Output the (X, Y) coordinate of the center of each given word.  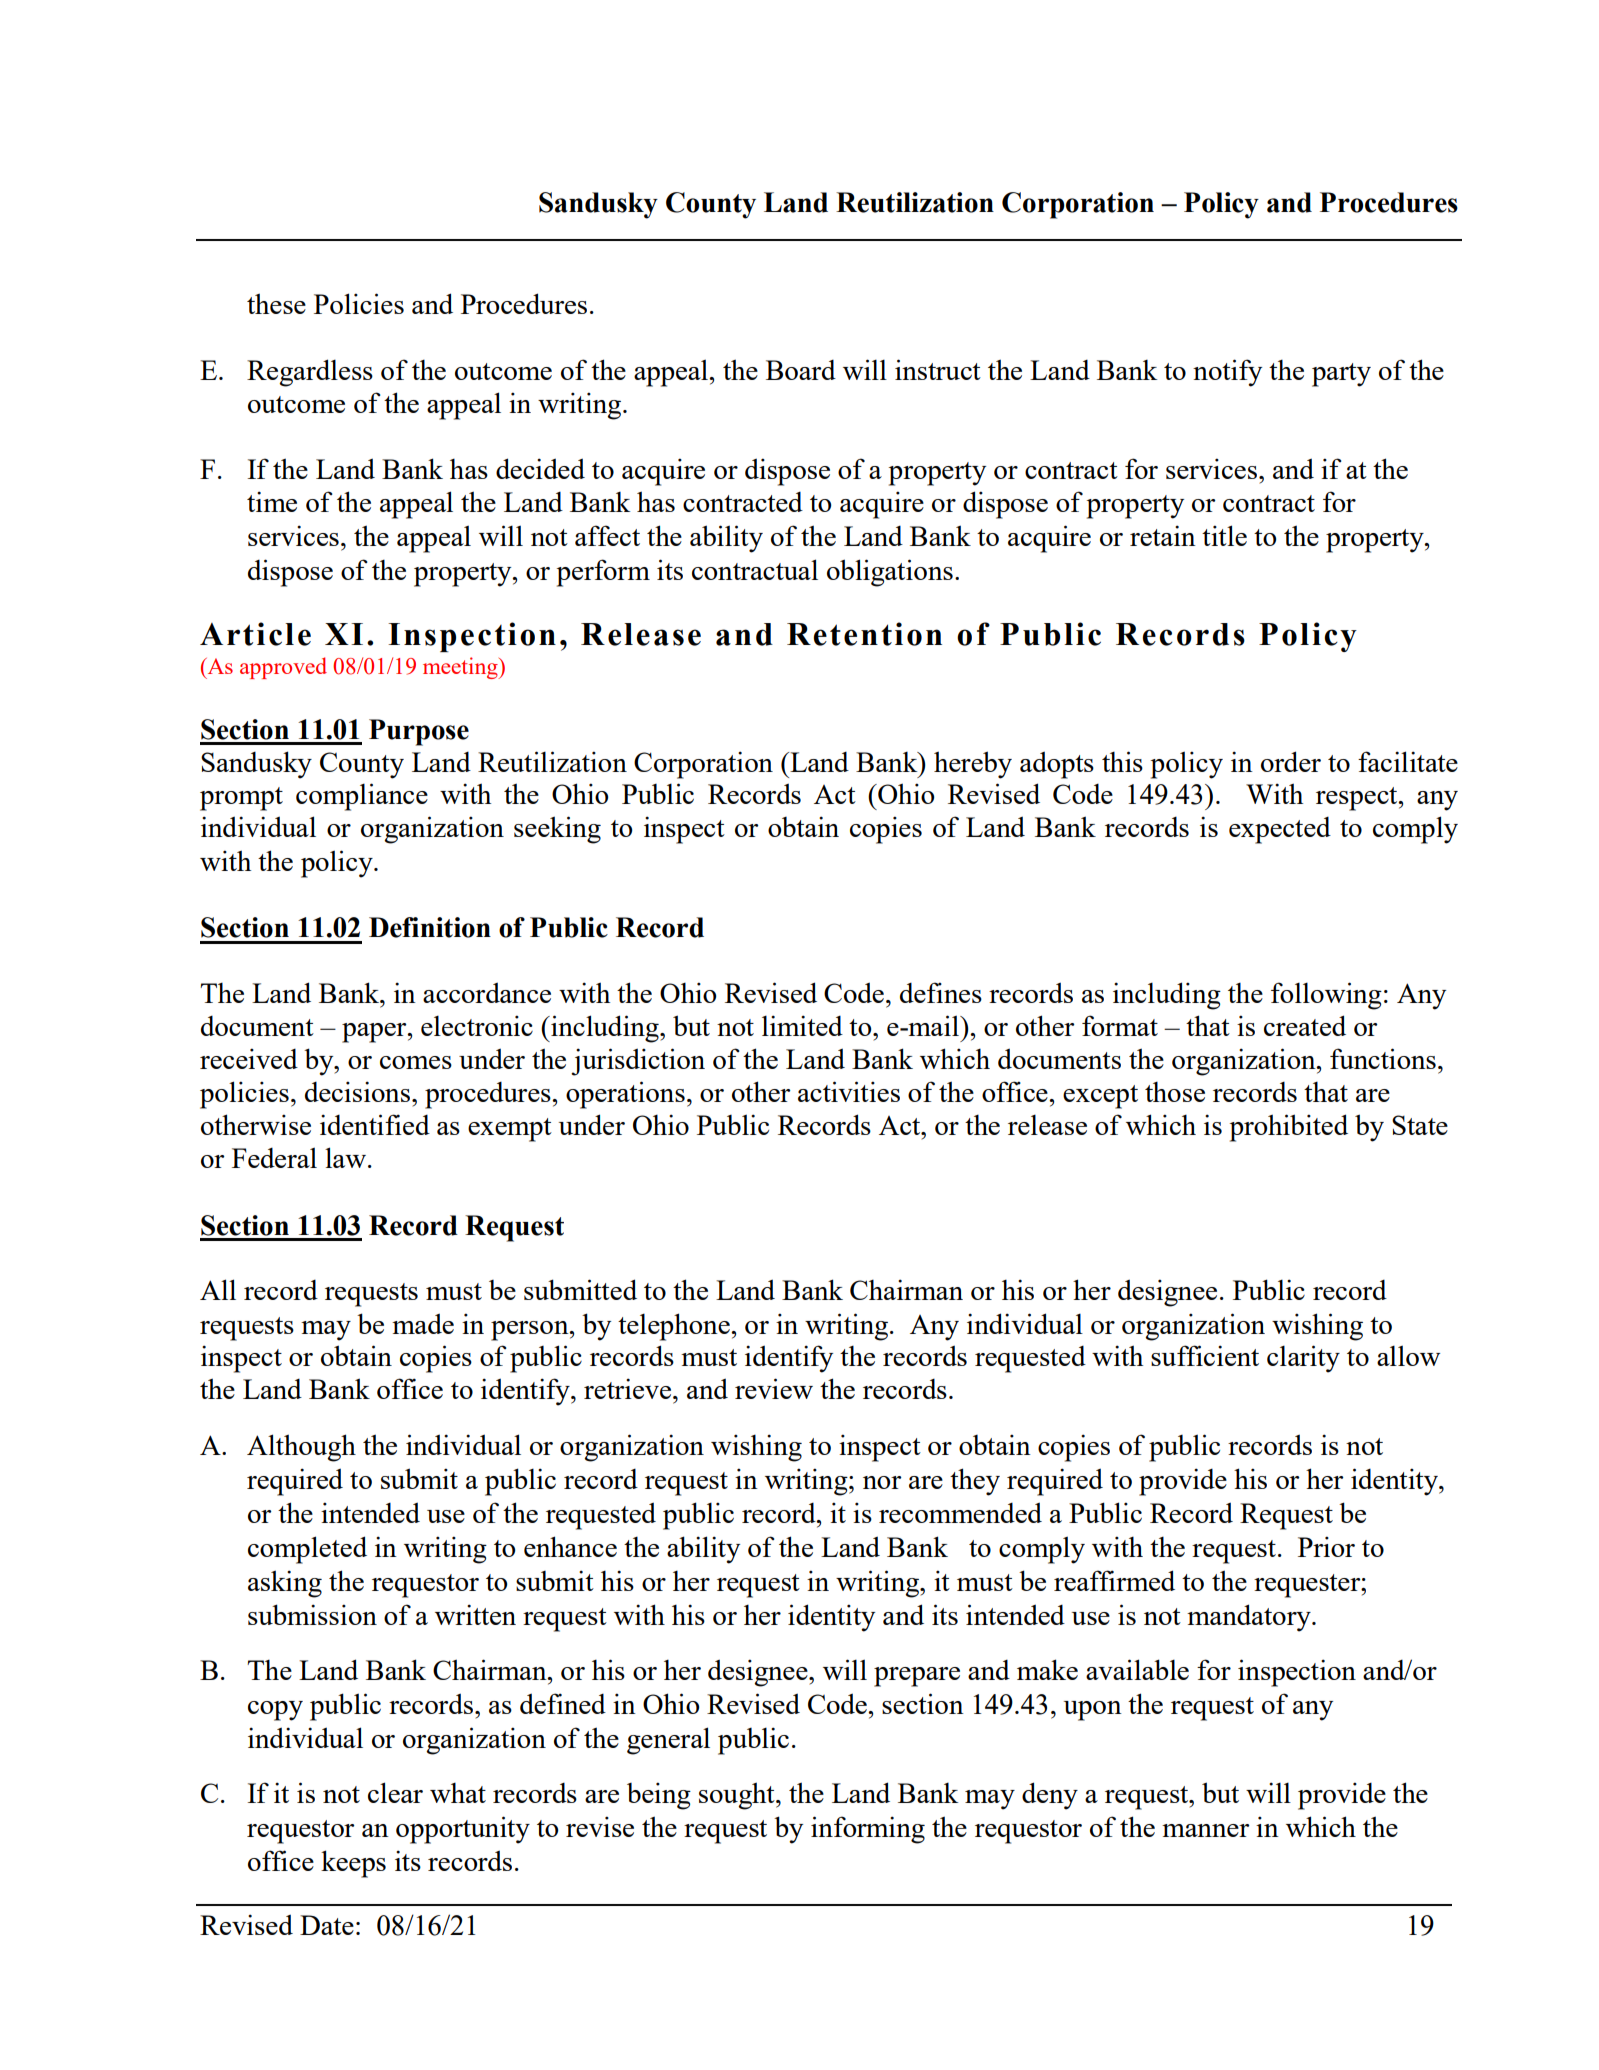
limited (802, 1025)
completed (307, 1550)
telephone (675, 1327)
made (423, 1323)
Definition (430, 927)
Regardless (310, 373)
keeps (353, 1864)
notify (1227, 373)
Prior (1326, 1546)
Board (801, 370)
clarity (1303, 1359)
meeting (461, 668)
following (1326, 996)
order (1291, 761)
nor (882, 1482)
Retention (864, 634)
